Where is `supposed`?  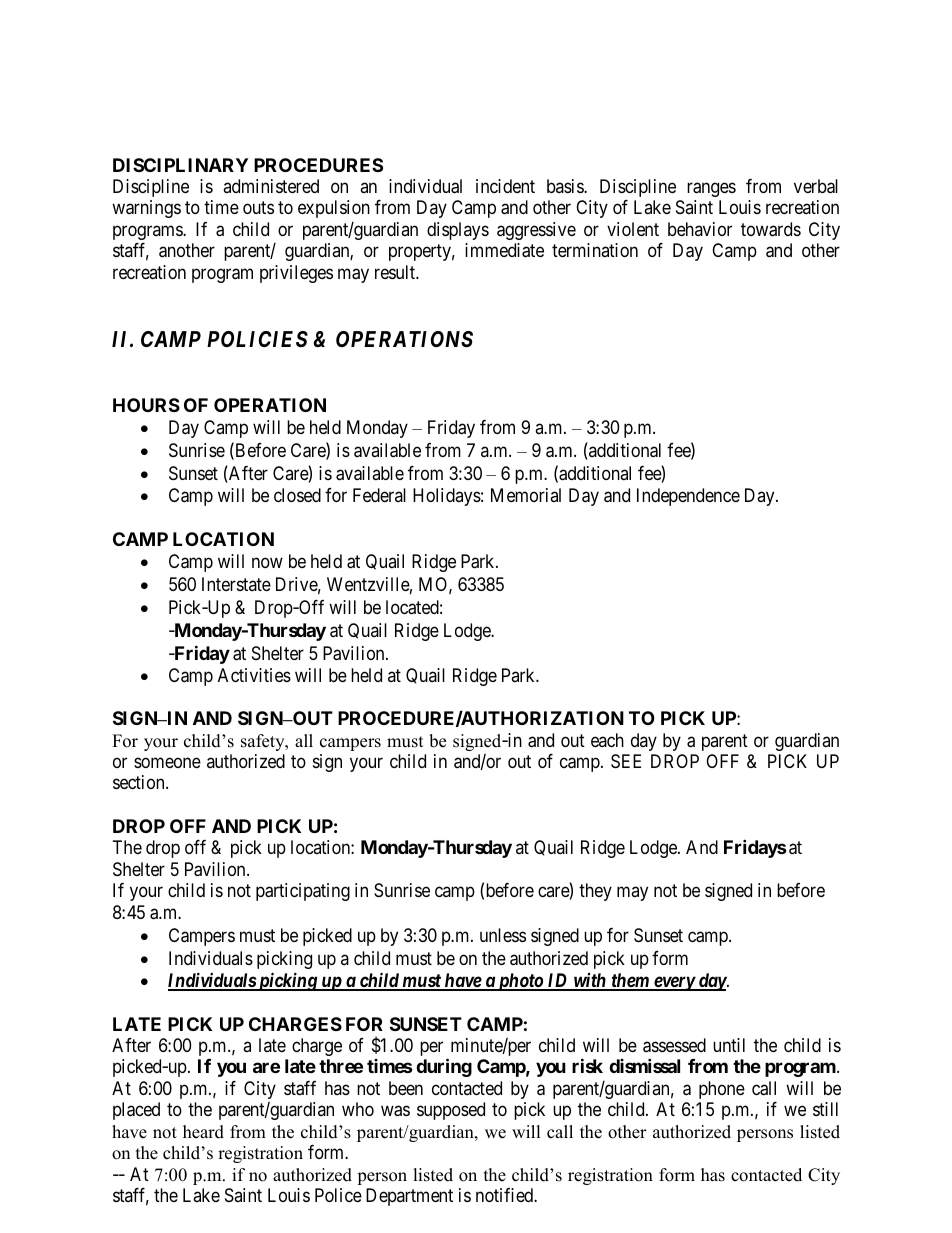
supposed is located at coordinates (451, 1111).
